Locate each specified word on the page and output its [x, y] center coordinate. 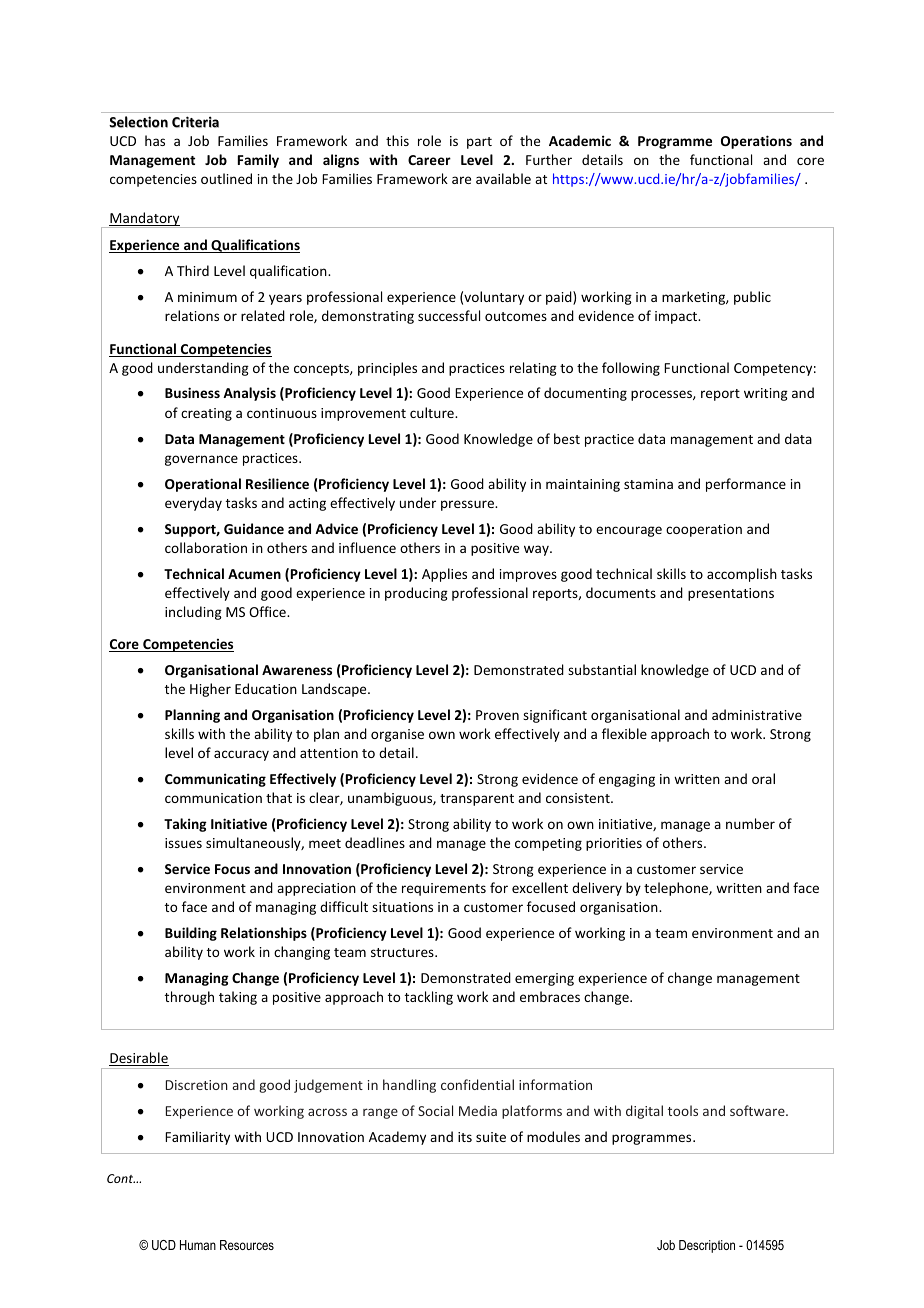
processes [662, 395]
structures [403, 952]
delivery [597, 889]
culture [433, 412]
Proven [497, 715]
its [465, 1137]
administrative [757, 714]
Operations [756, 142]
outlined [226, 178]
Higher [210, 690]
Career [429, 160]
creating [206, 414]
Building [191, 934]
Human [198, 1245]
